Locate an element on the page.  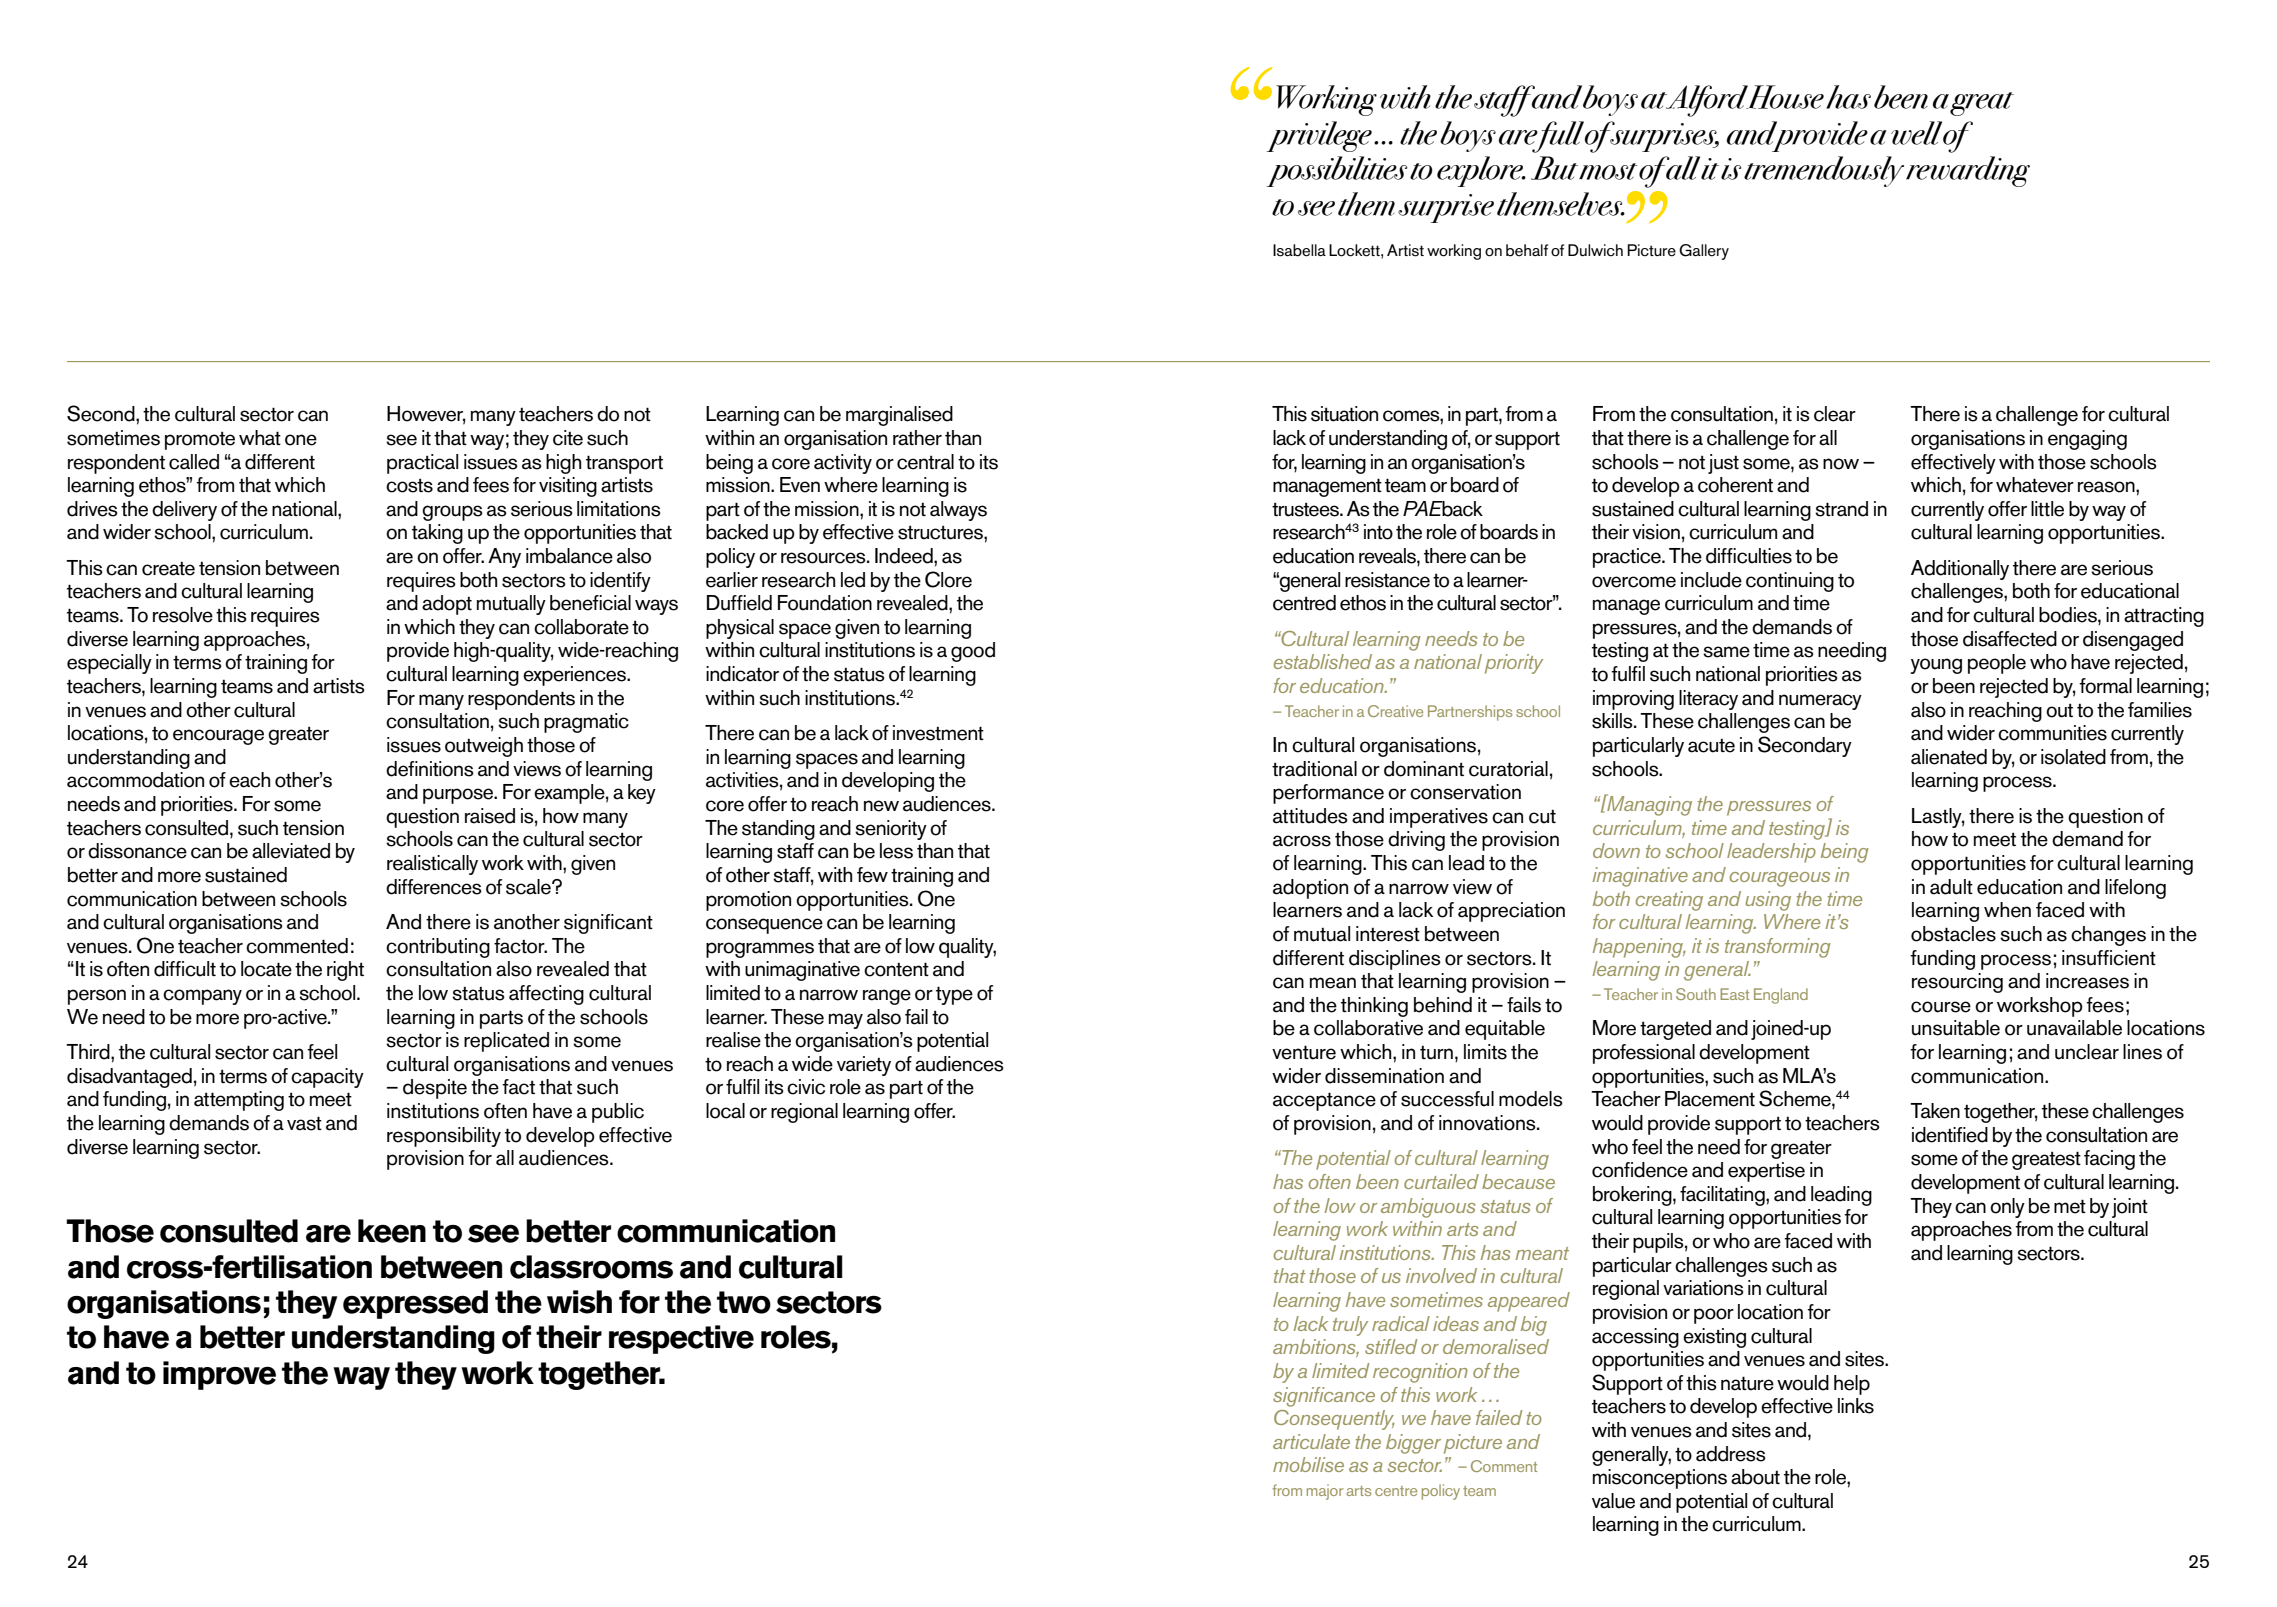
unsuitable is located at coordinates (1956, 1028).
